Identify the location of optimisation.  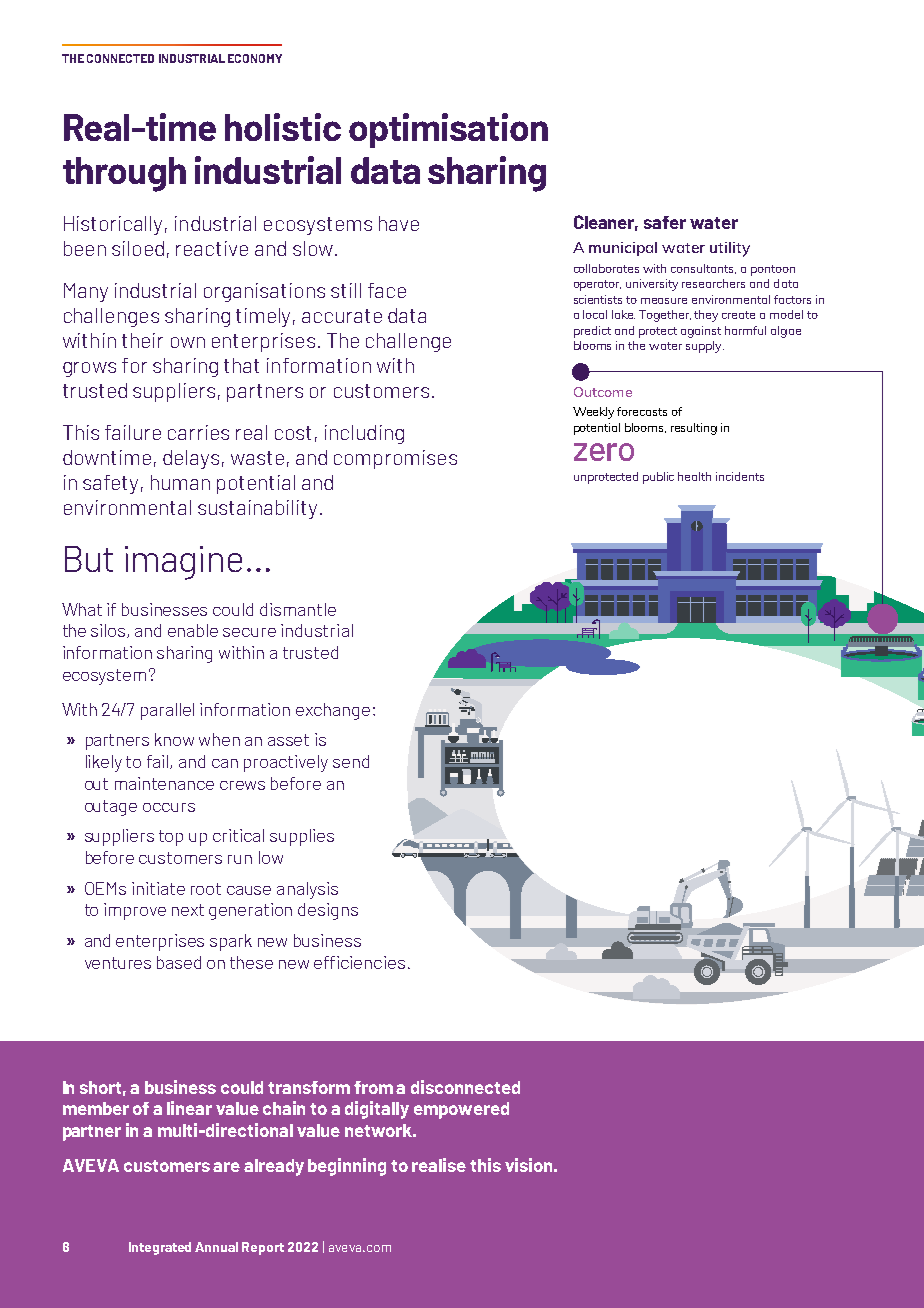
(448, 130).
